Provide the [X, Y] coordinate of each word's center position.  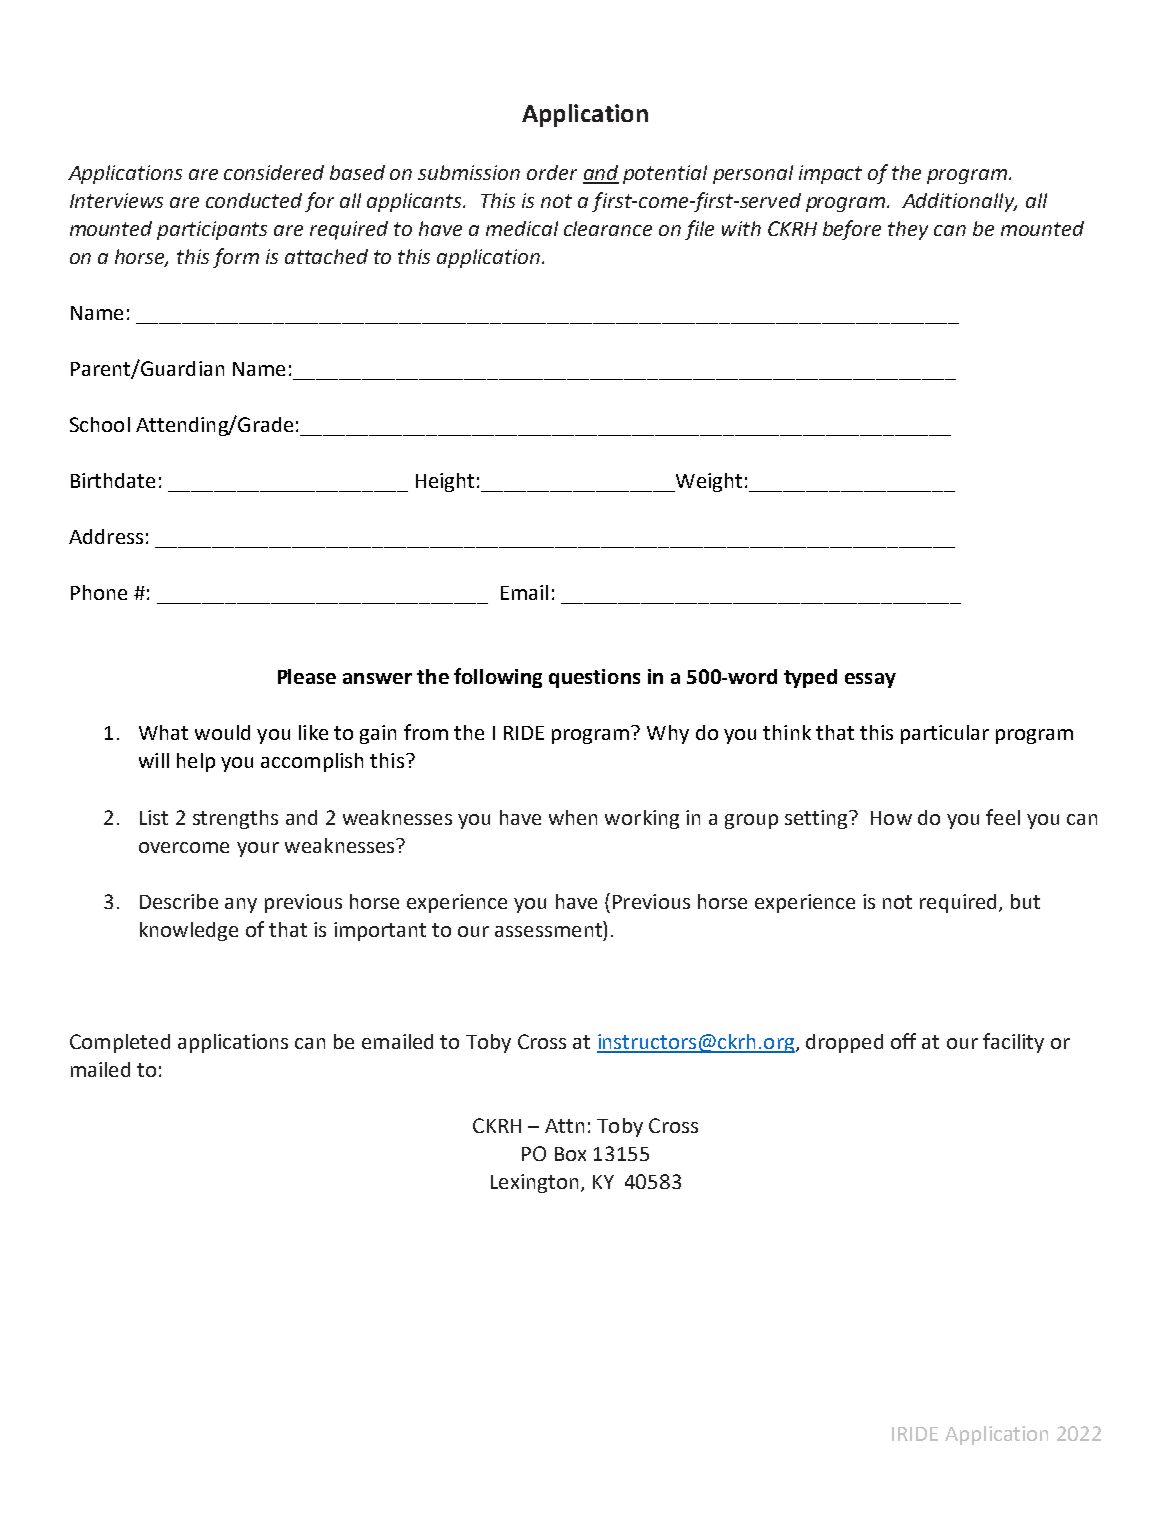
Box [570, 1154]
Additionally [959, 202]
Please [307, 676]
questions [594, 678]
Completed [120, 1043]
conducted [254, 200]
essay [870, 680]
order [552, 172]
